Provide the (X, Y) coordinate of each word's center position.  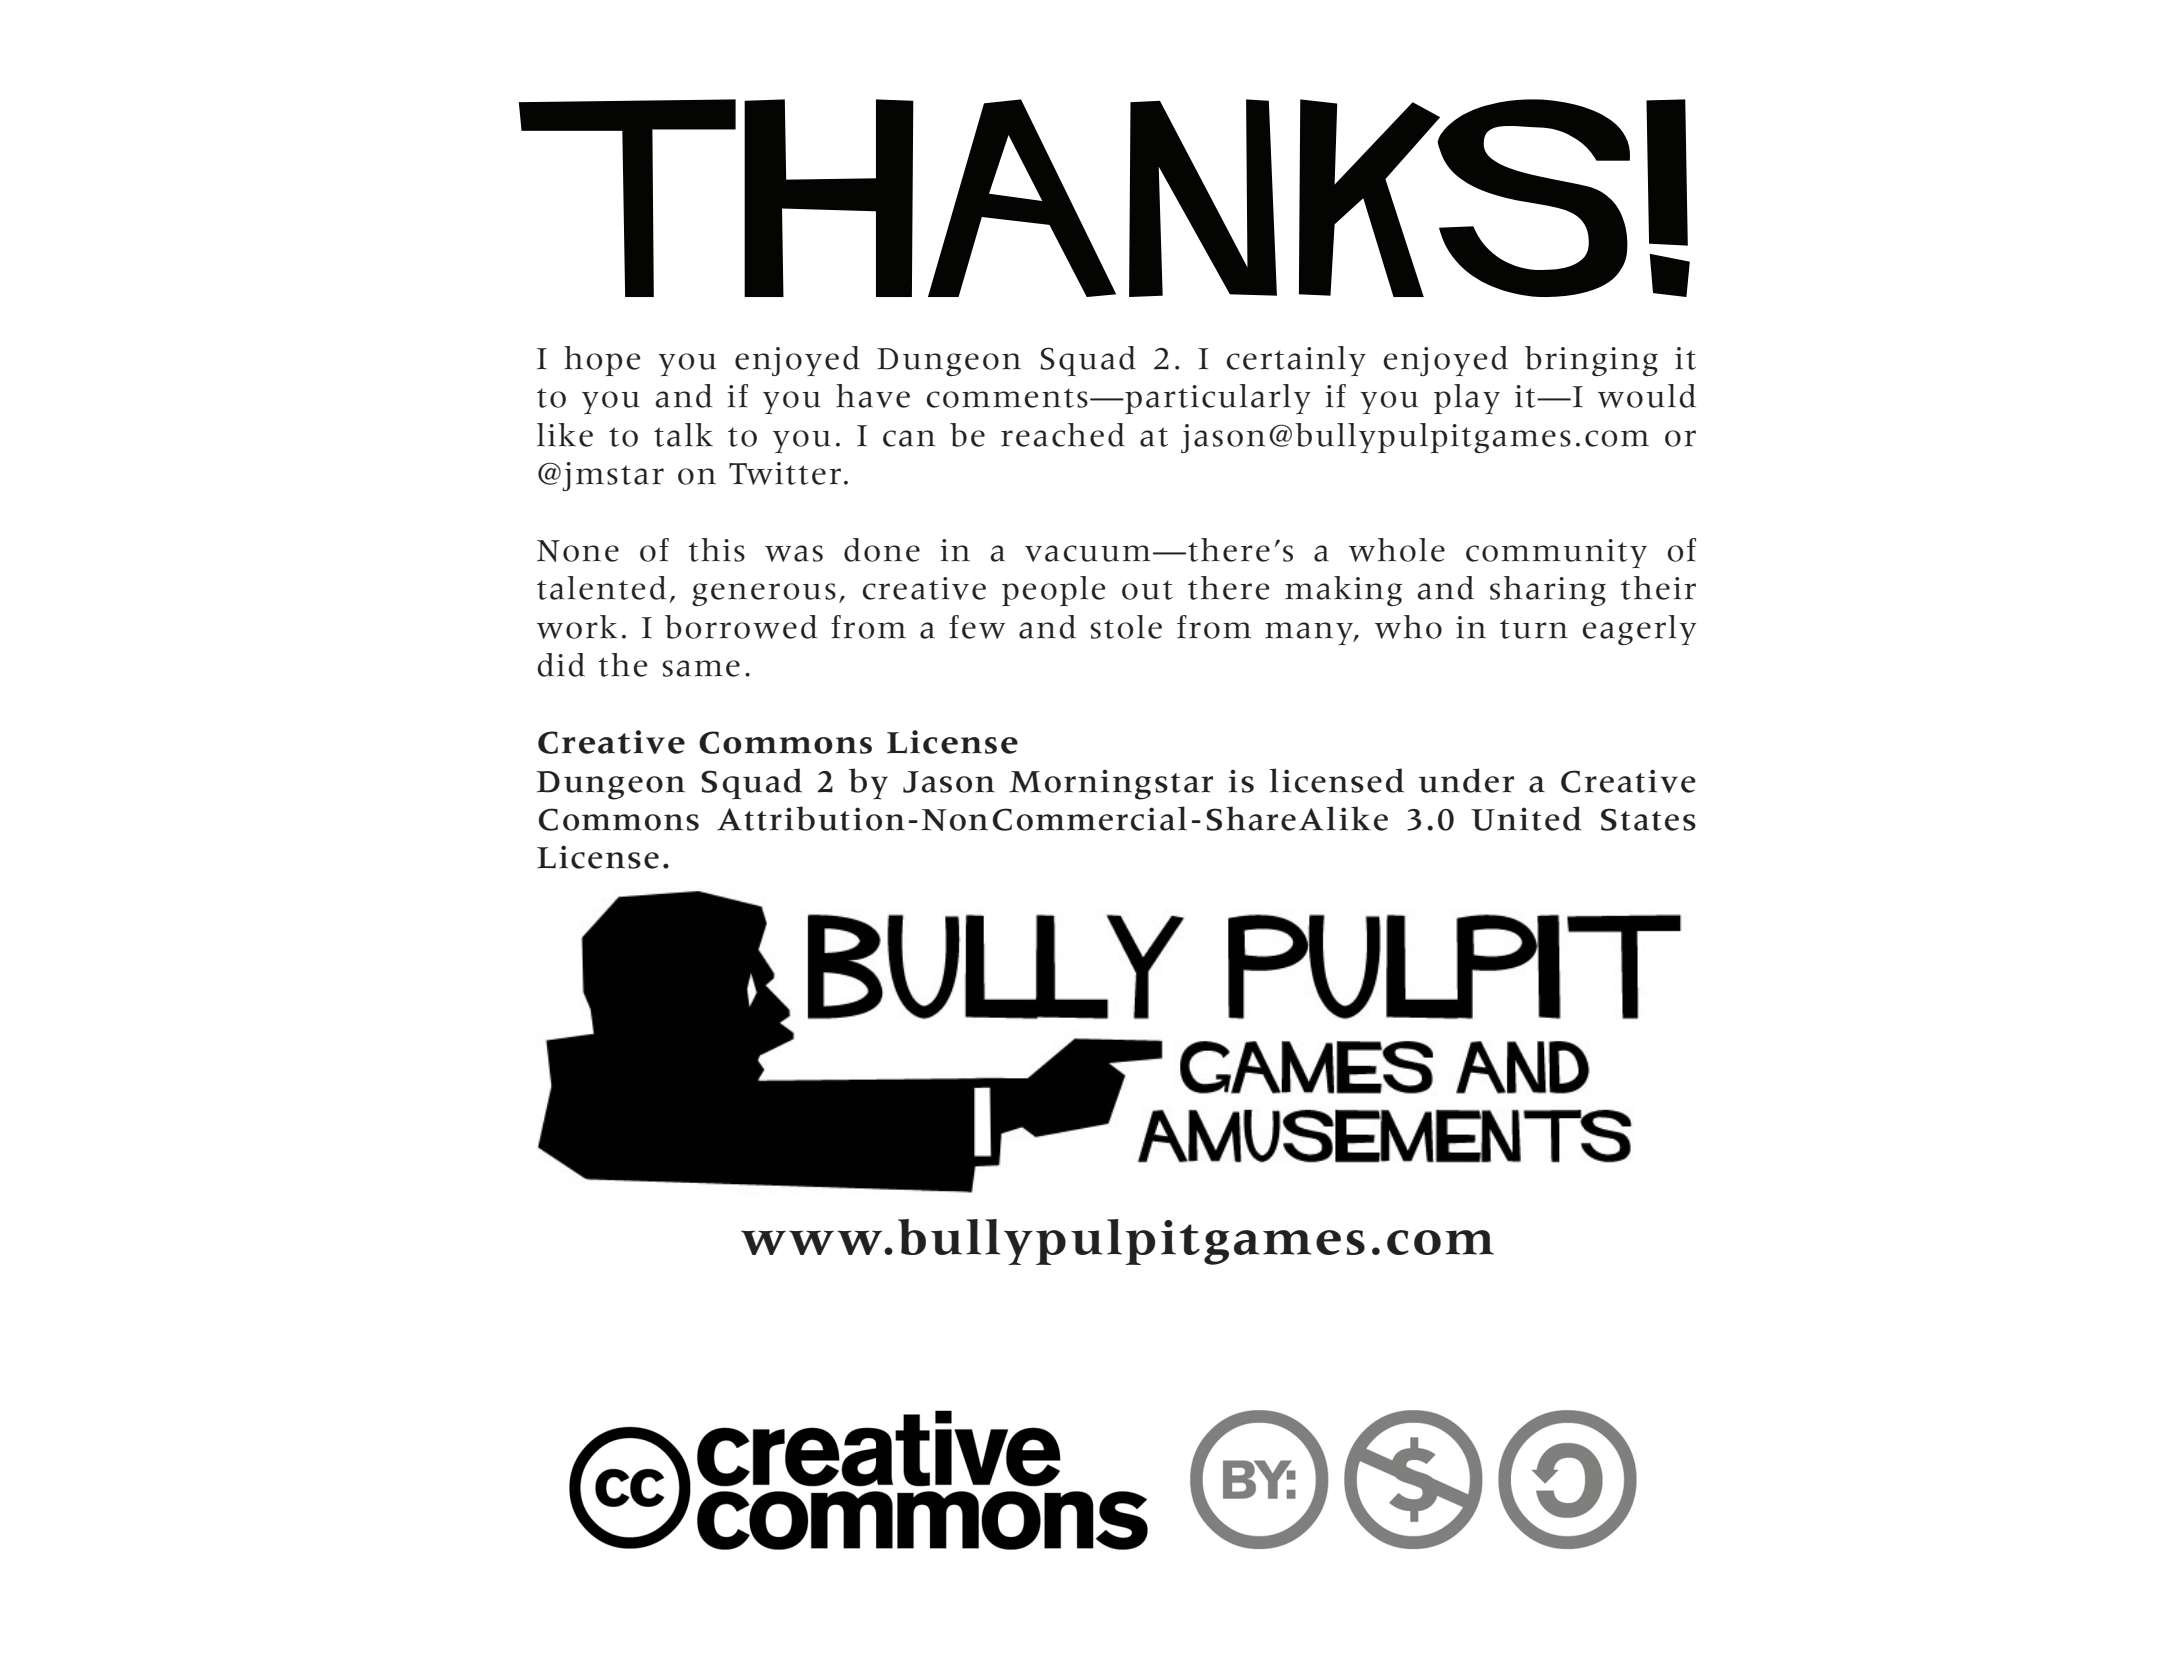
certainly (1296, 361)
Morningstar (1111, 784)
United (1526, 818)
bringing (1591, 361)
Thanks (1074, 198)
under (1466, 780)
